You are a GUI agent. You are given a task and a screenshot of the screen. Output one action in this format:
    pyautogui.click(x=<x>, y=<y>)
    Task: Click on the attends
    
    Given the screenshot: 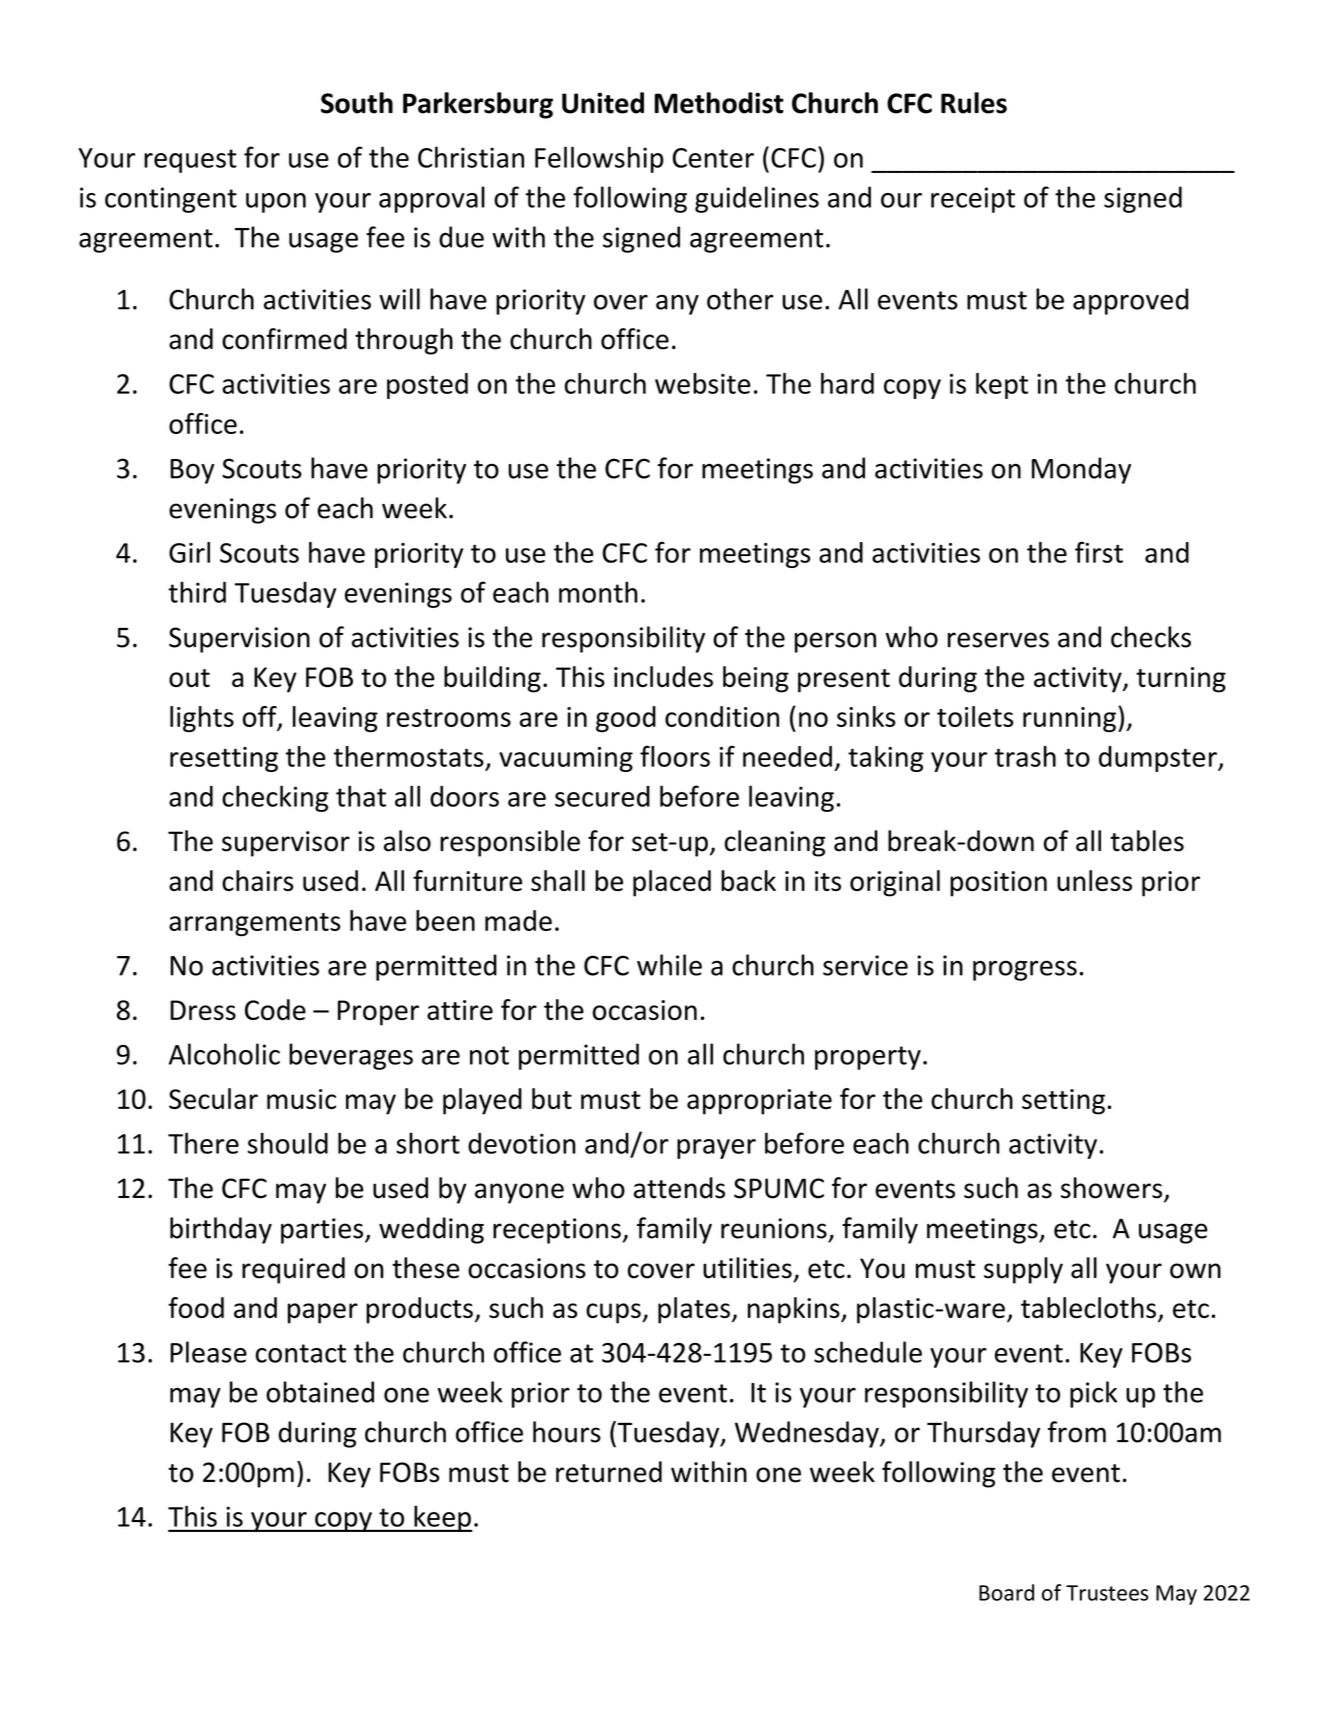 What is the action you would take?
    pyautogui.click(x=679, y=1188)
